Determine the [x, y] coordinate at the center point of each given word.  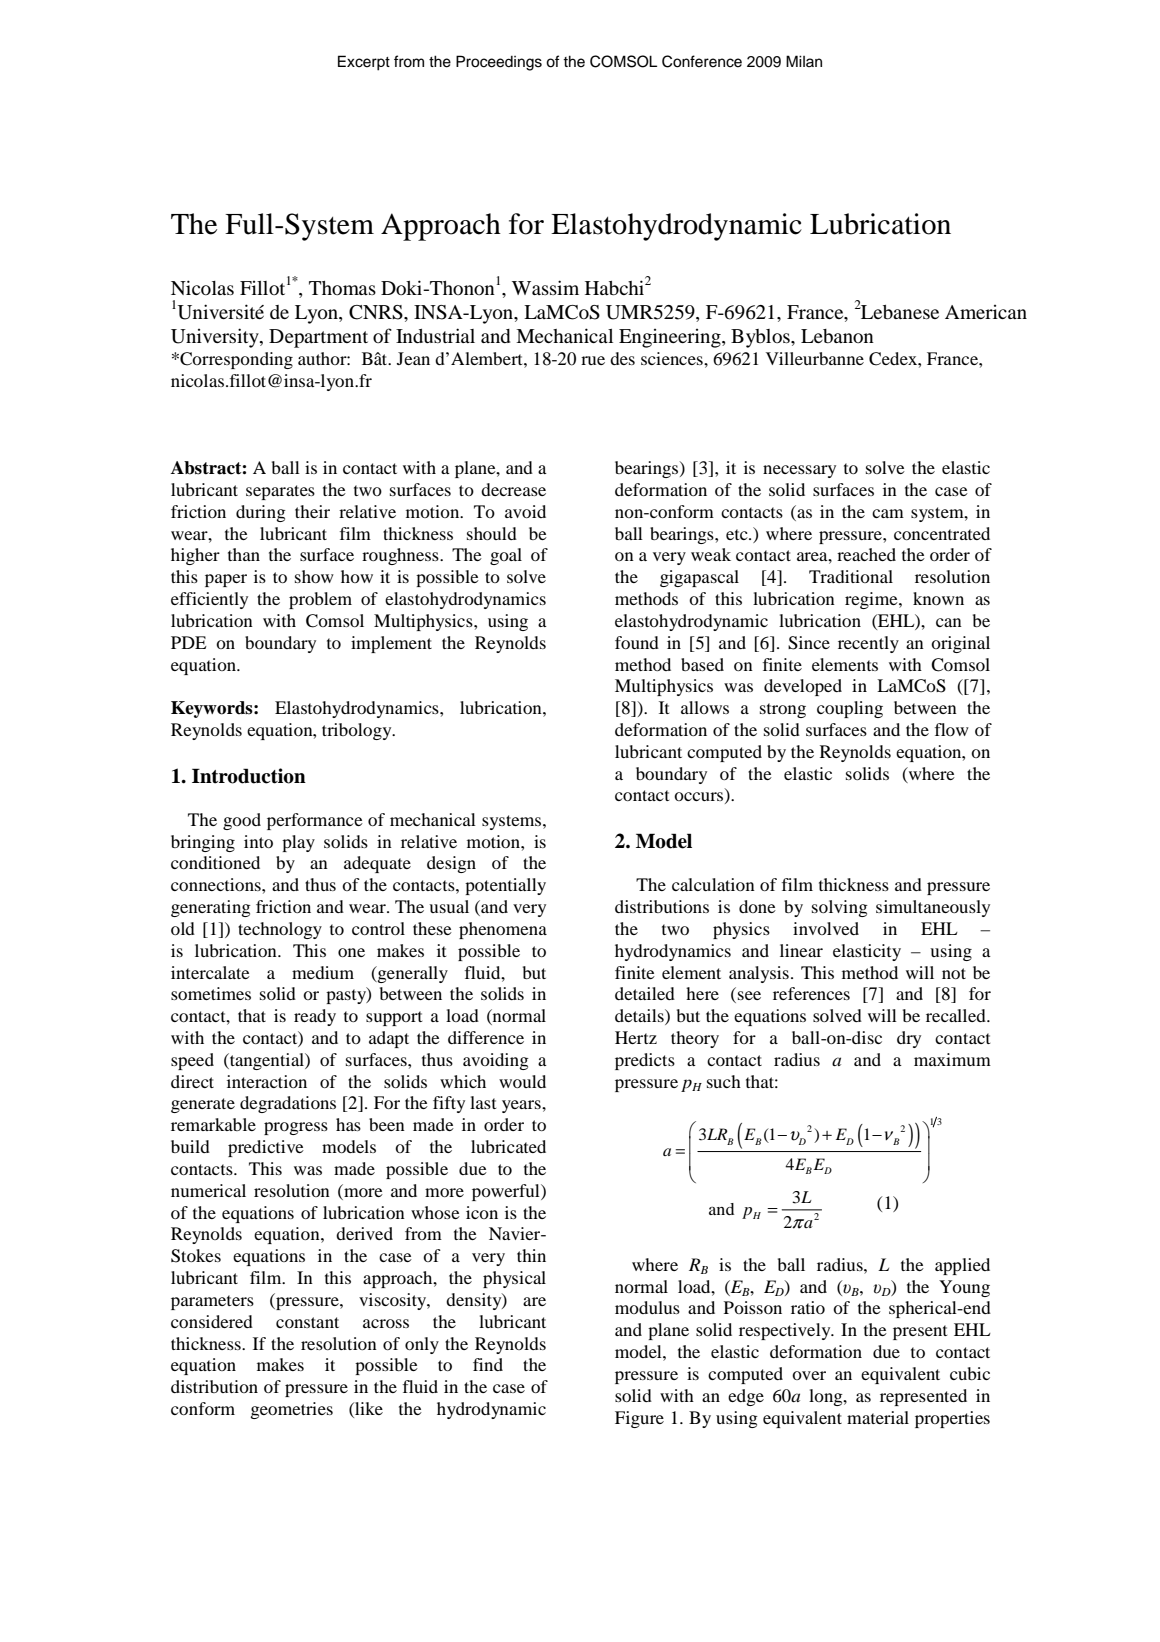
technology [280, 930]
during [261, 513]
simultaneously [933, 908]
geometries [292, 1410]
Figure [639, 1419]
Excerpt [364, 63]
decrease [513, 489]
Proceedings [499, 63]
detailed [645, 993]
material [878, 1417]
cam [888, 513]
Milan [804, 61]
